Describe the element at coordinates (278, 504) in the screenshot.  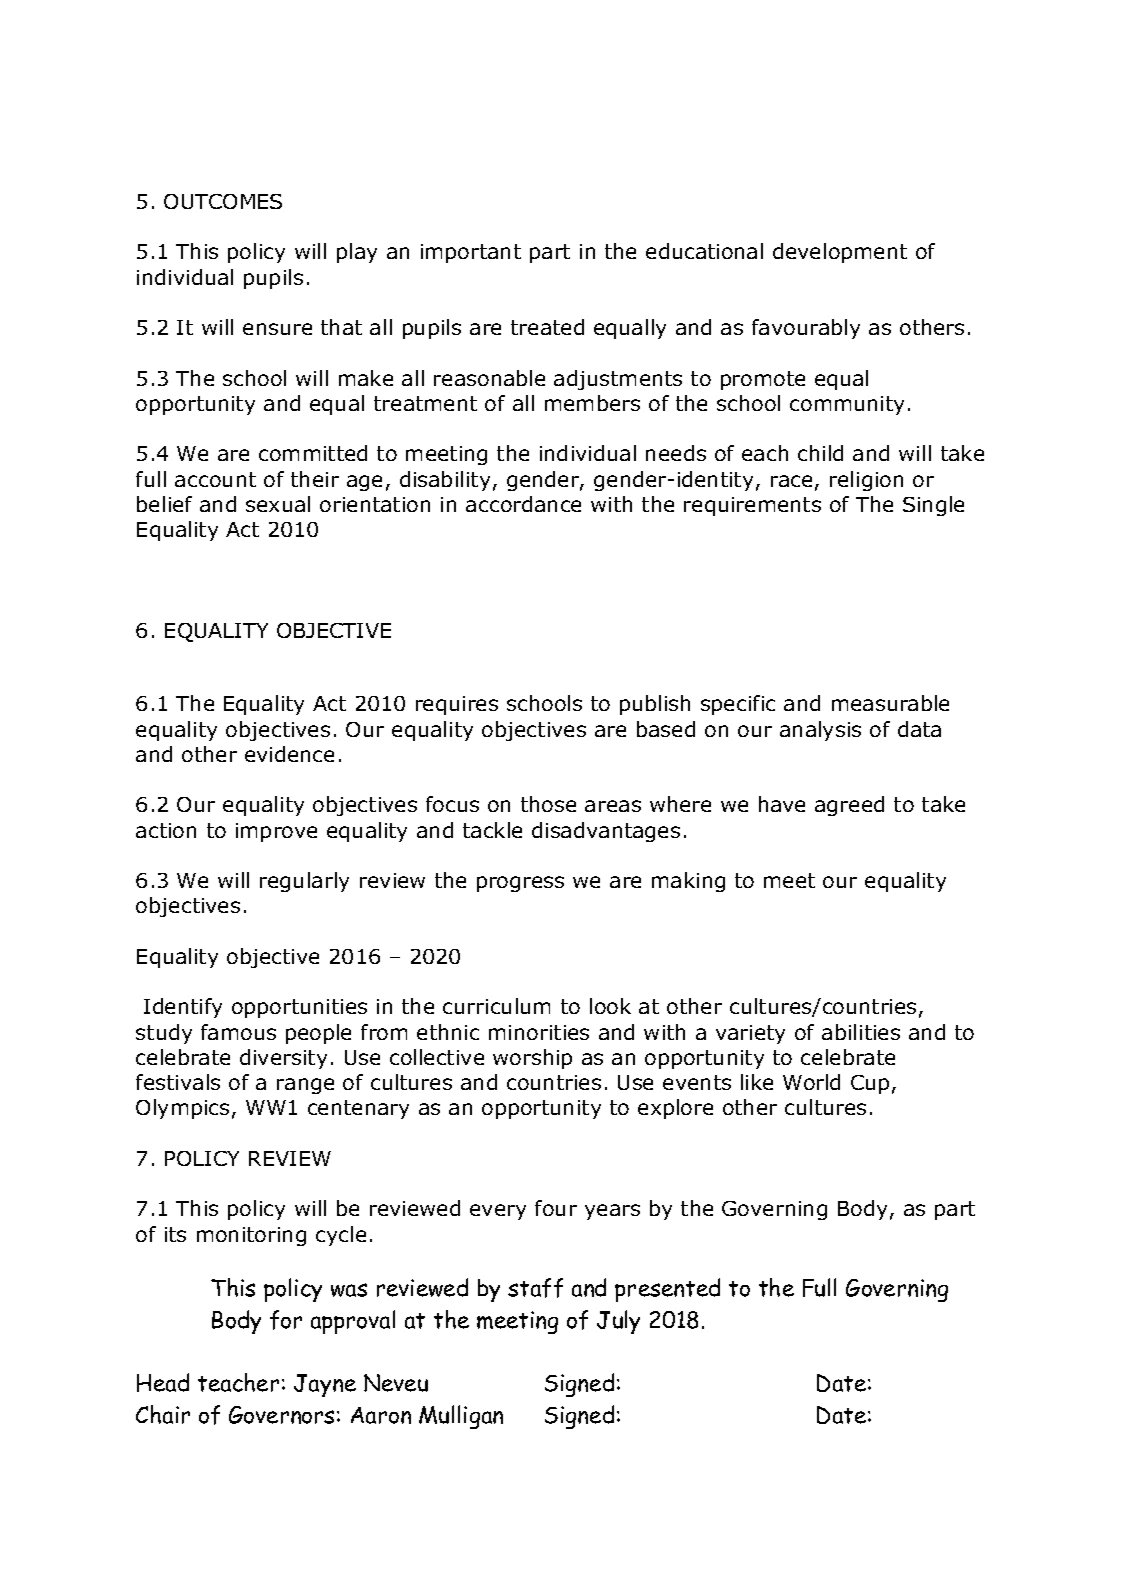
I see `sexual` at that location.
